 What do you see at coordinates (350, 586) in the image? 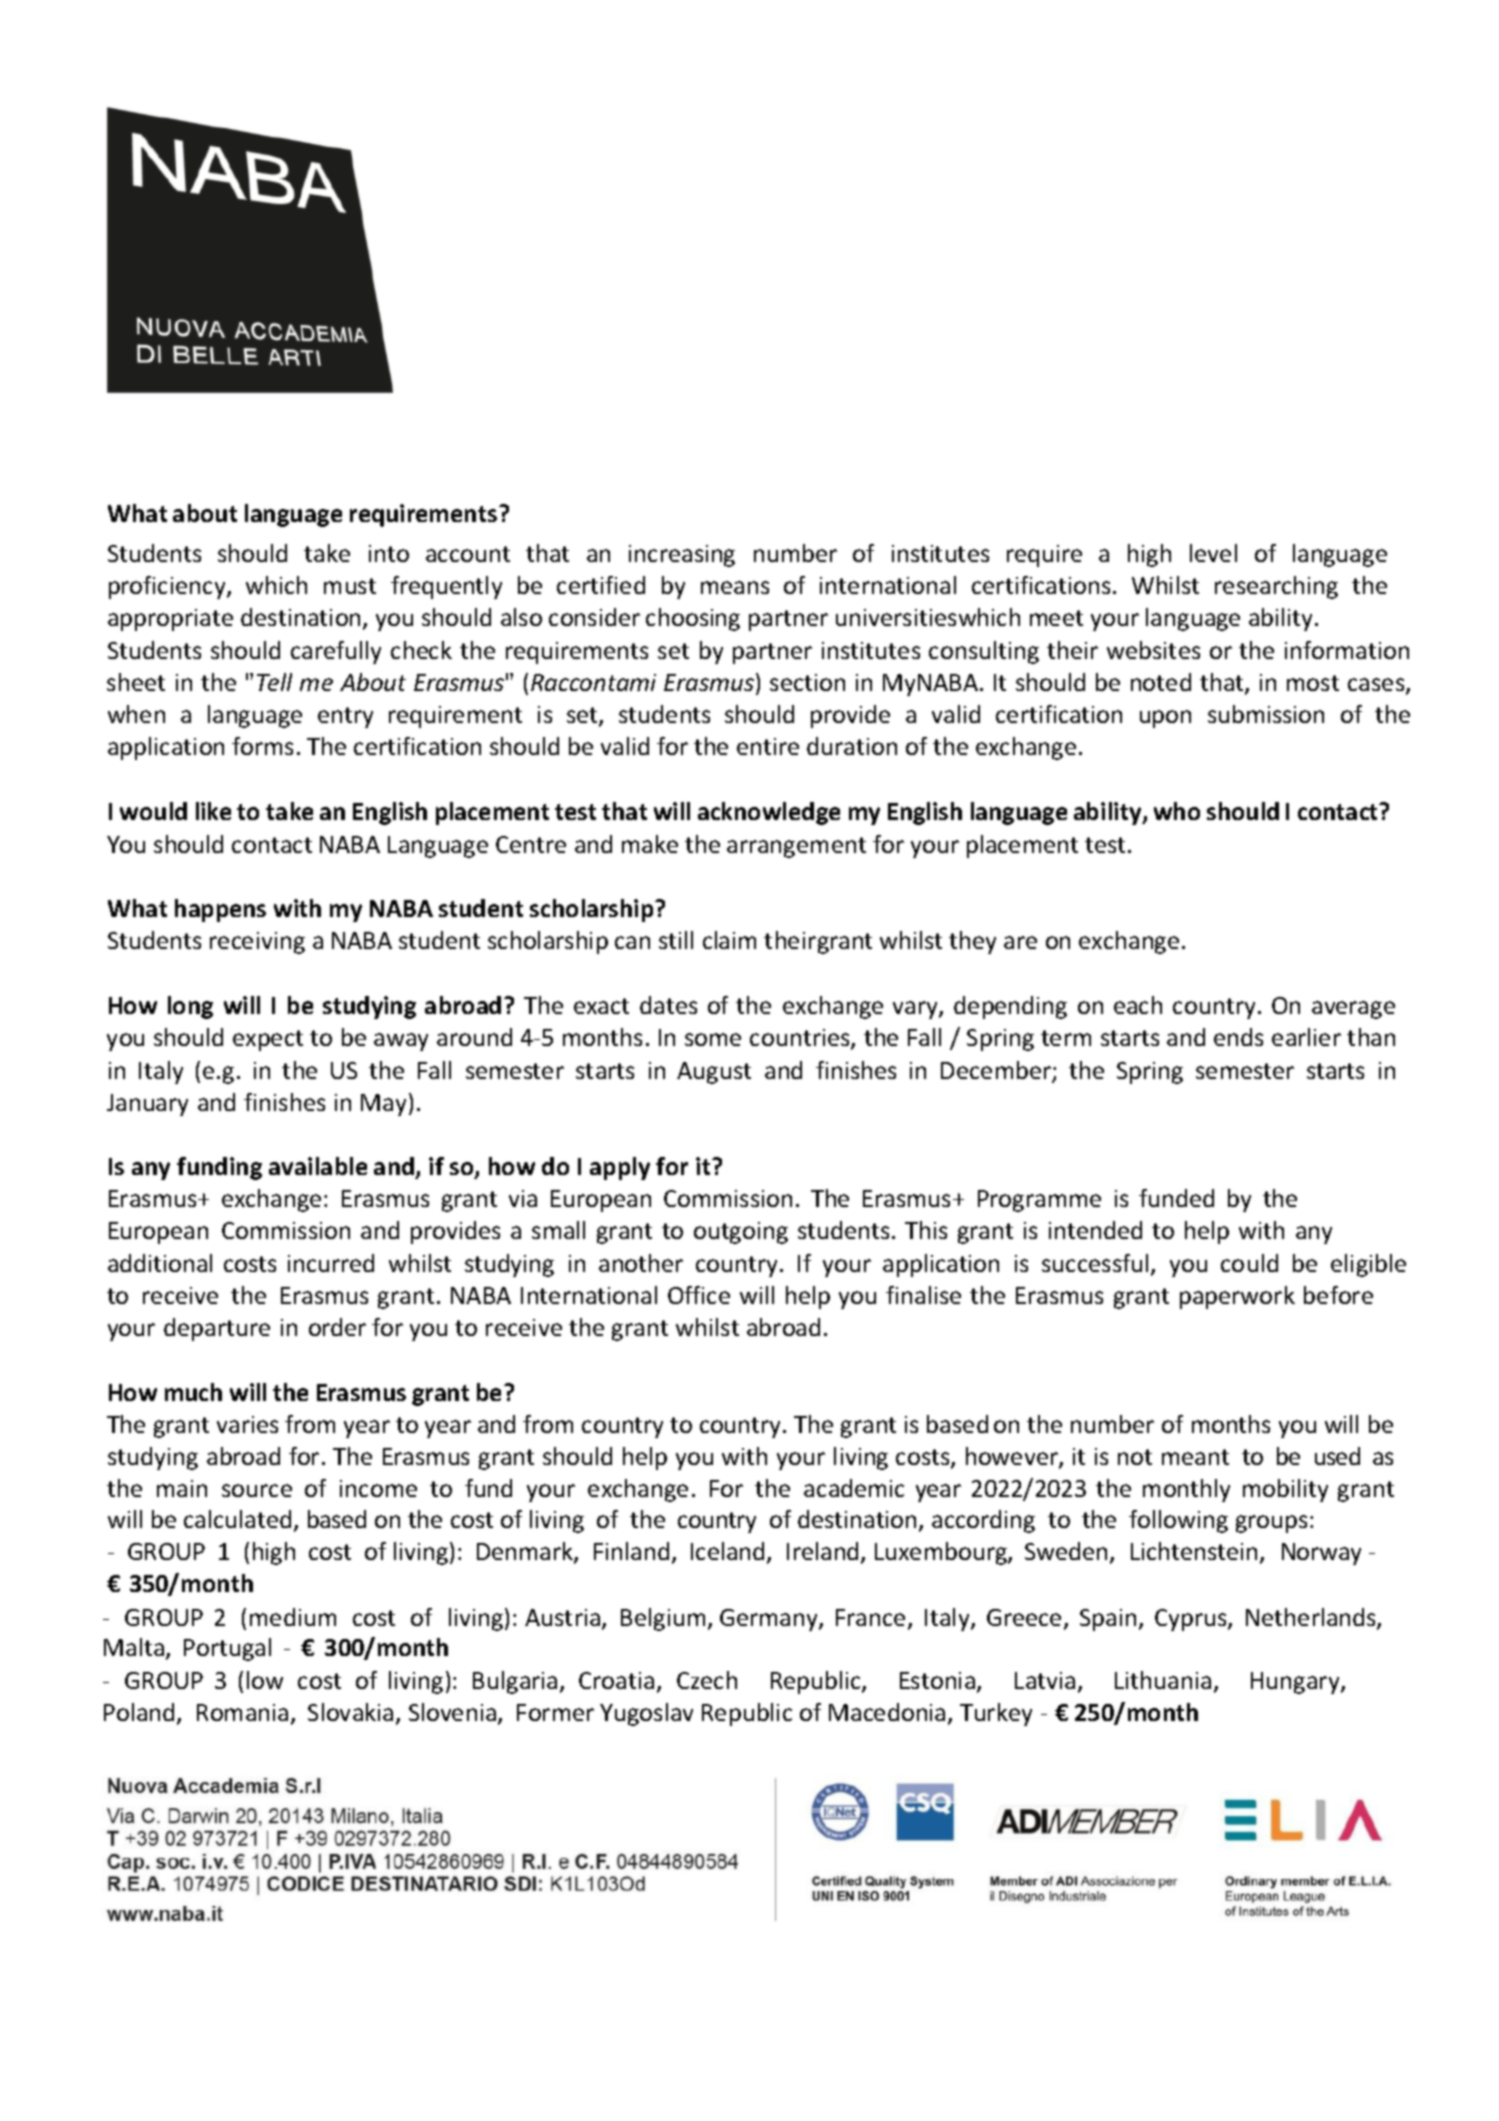
I see `must` at bounding box center [350, 586].
